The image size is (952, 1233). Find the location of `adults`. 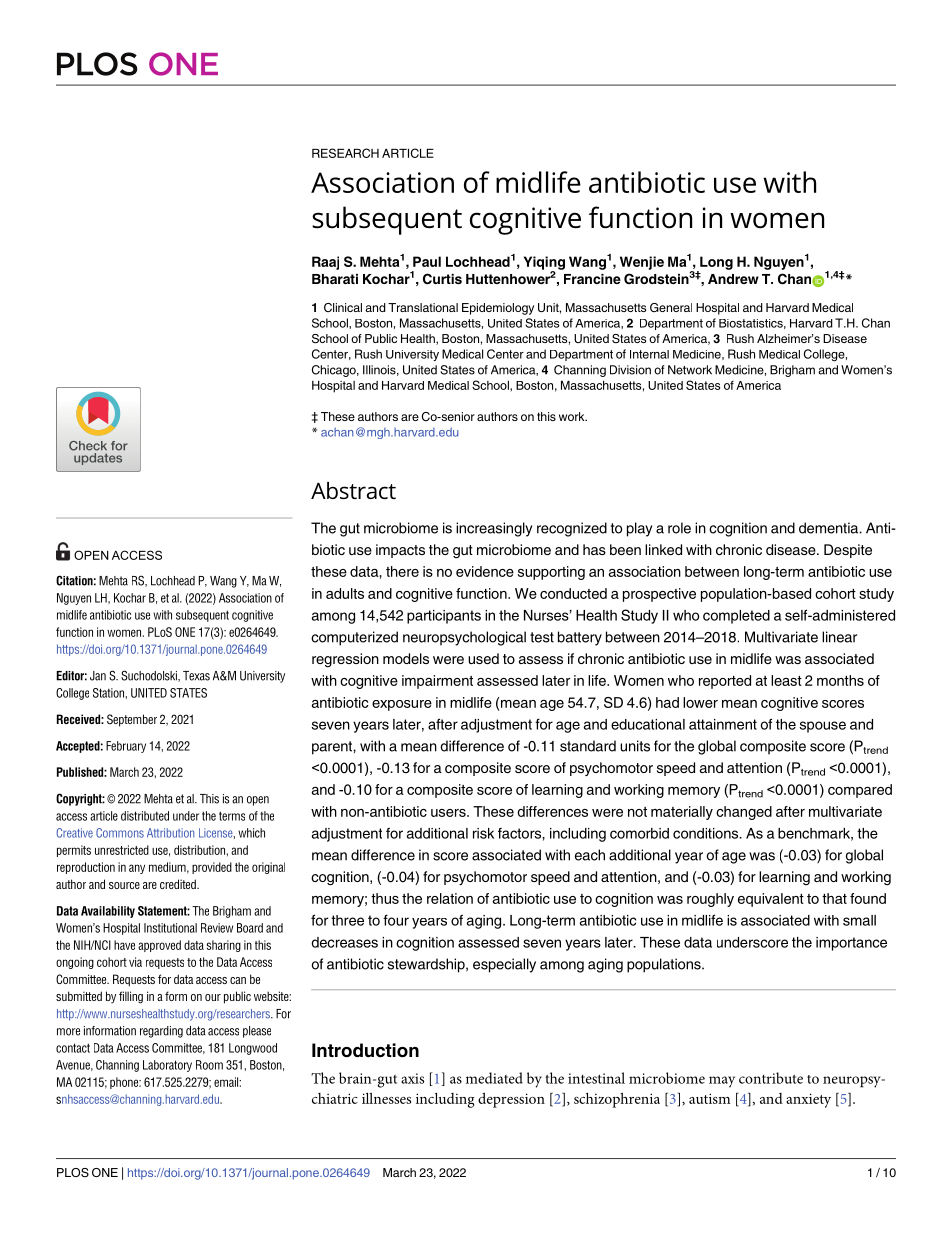

adults is located at coordinates (345, 593).
